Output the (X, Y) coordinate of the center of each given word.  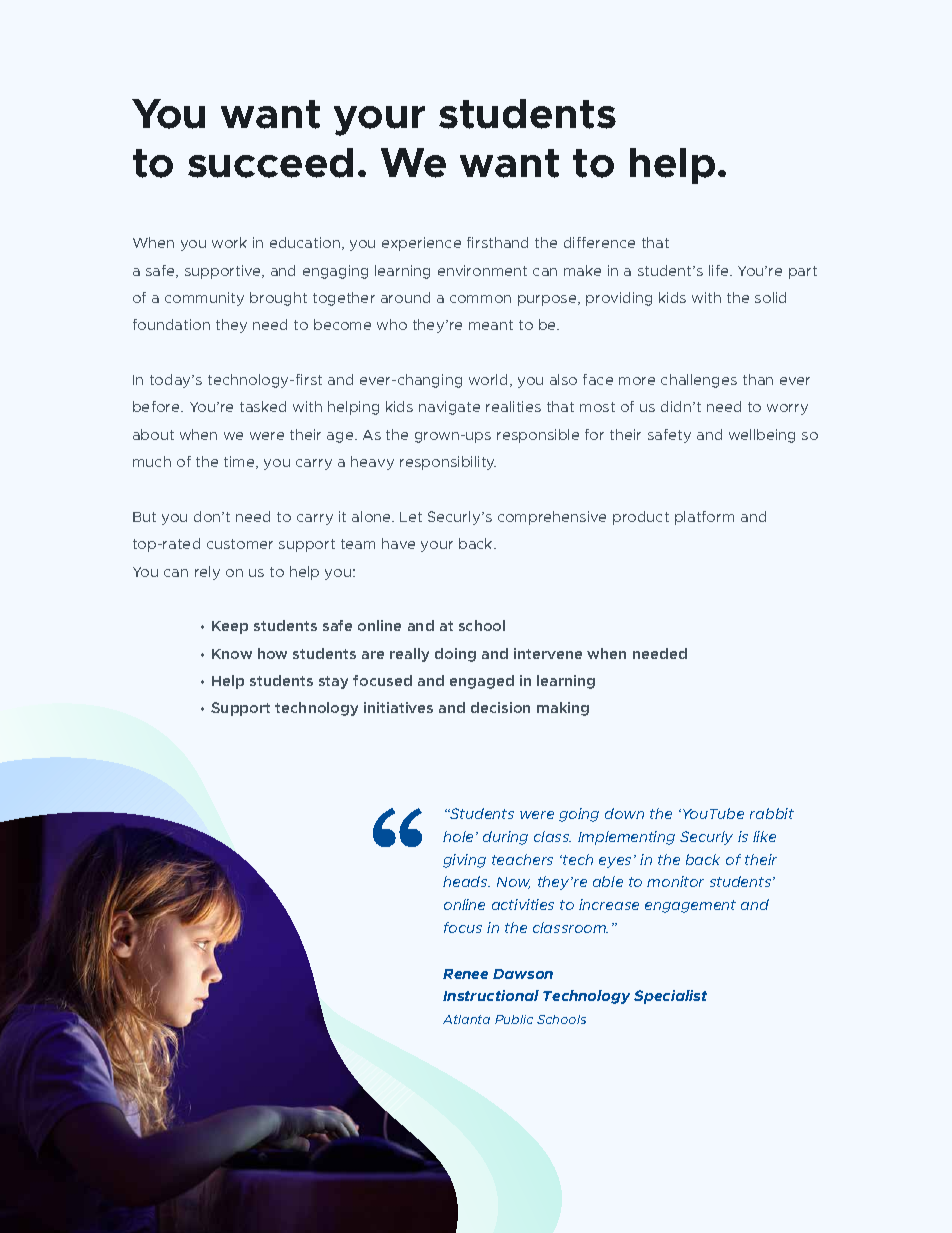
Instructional (491, 995)
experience (421, 244)
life (720, 270)
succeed (270, 163)
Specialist (670, 997)
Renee (465, 974)
